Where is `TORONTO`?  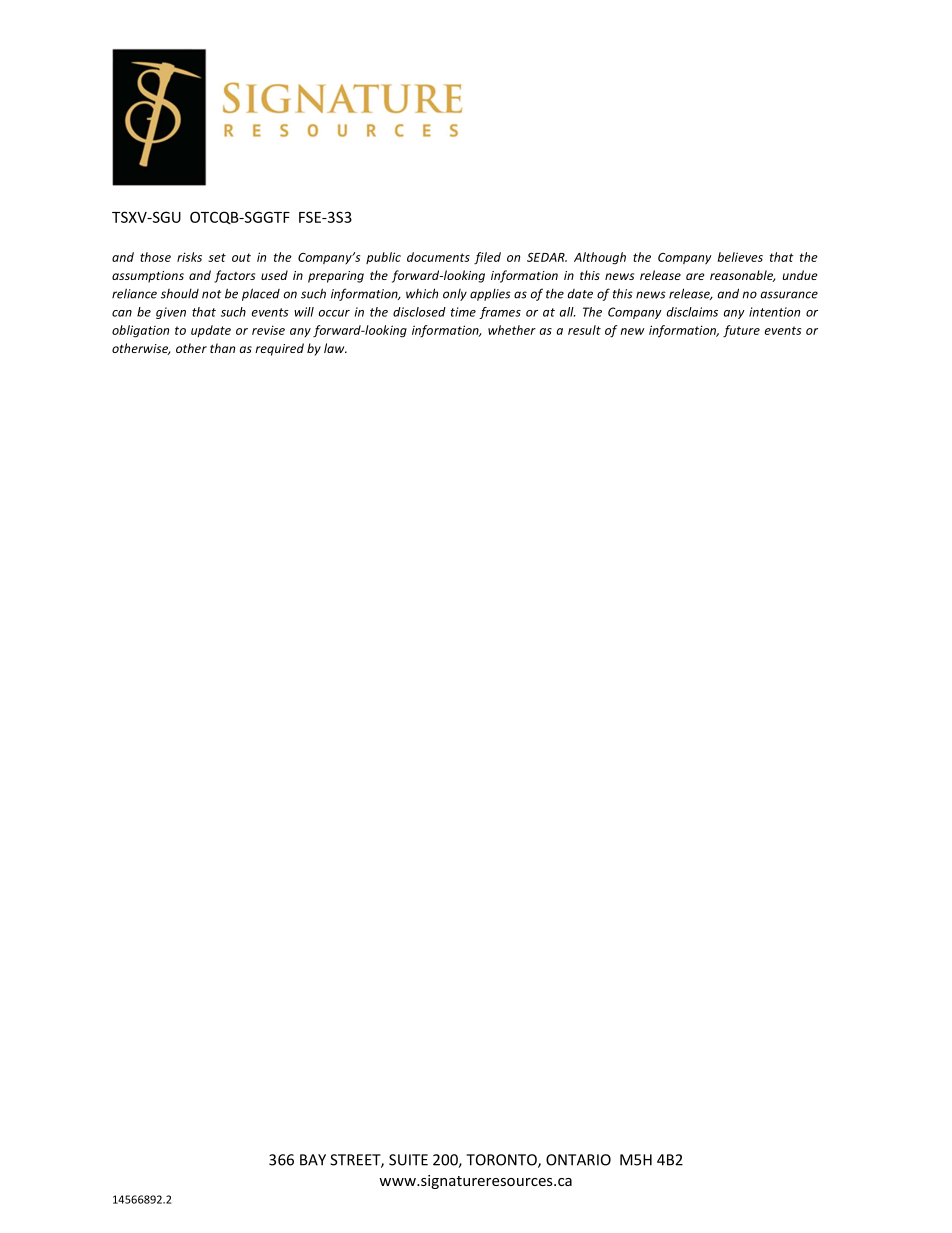 TORONTO is located at coordinates (502, 1161).
